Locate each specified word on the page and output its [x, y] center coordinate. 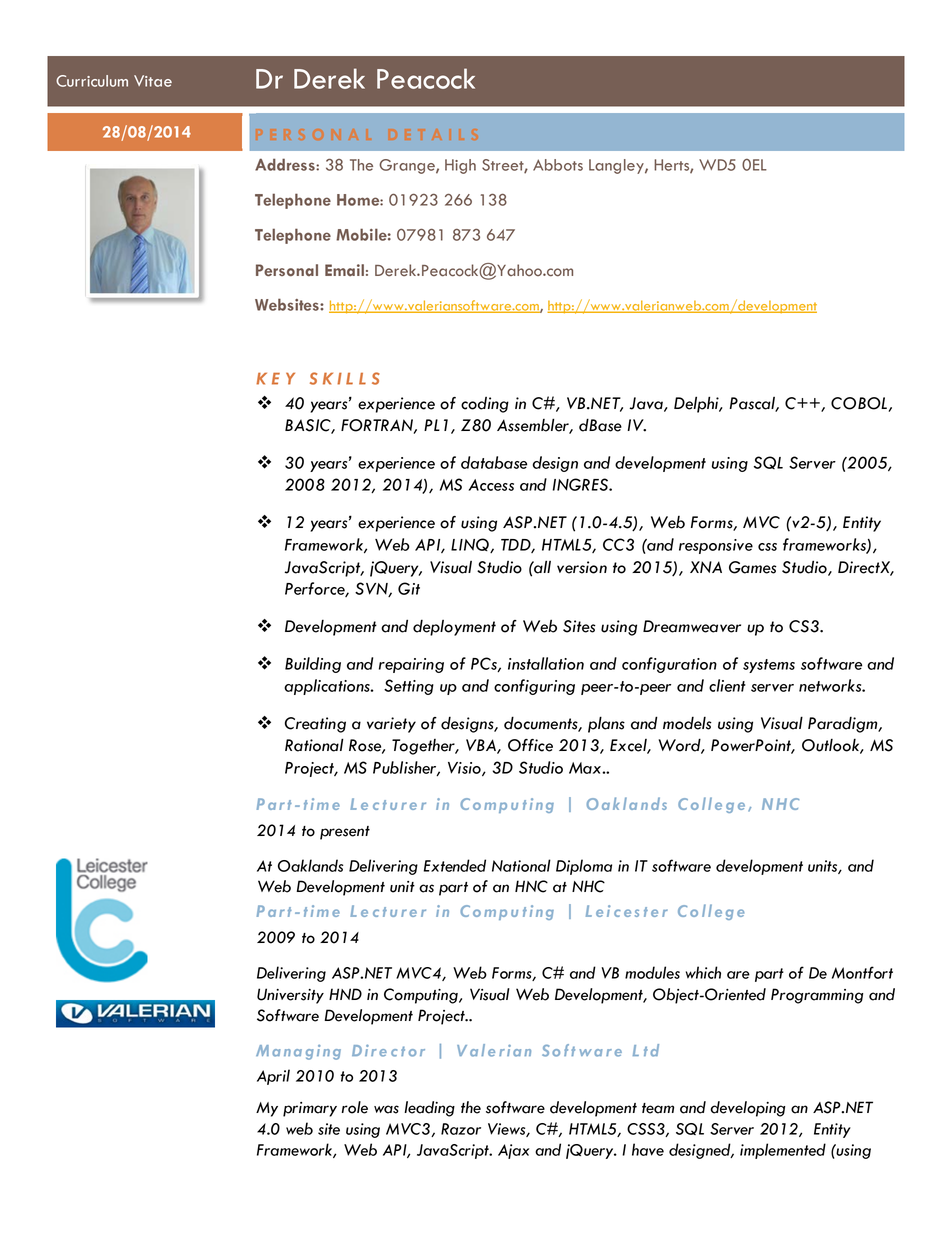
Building [313, 665]
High [460, 166]
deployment [454, 628]
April [273, 1077]
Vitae [153, 81]
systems [769, 666]
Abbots [558, 165]
